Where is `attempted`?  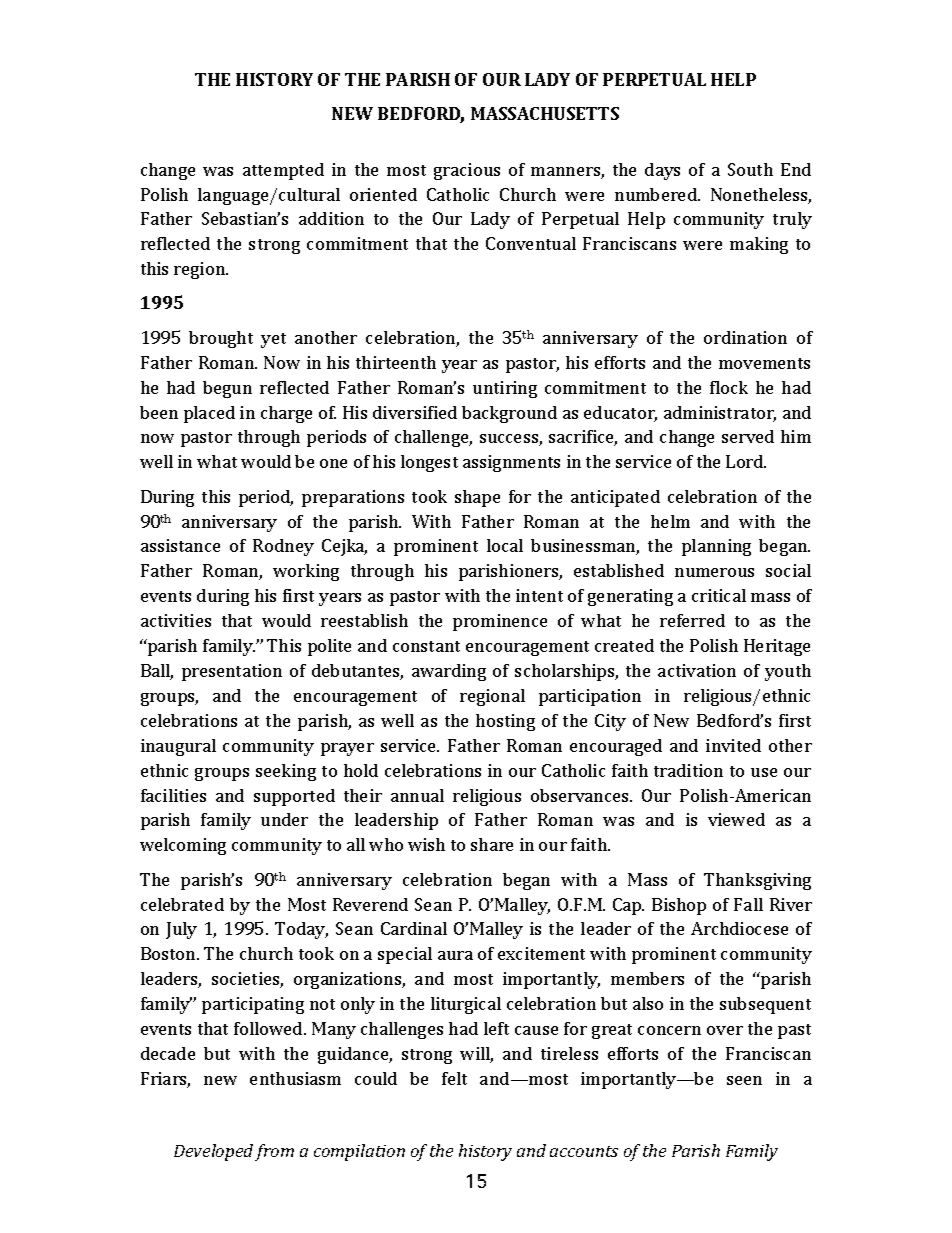 attempted is located at coordinates (283, 171).
